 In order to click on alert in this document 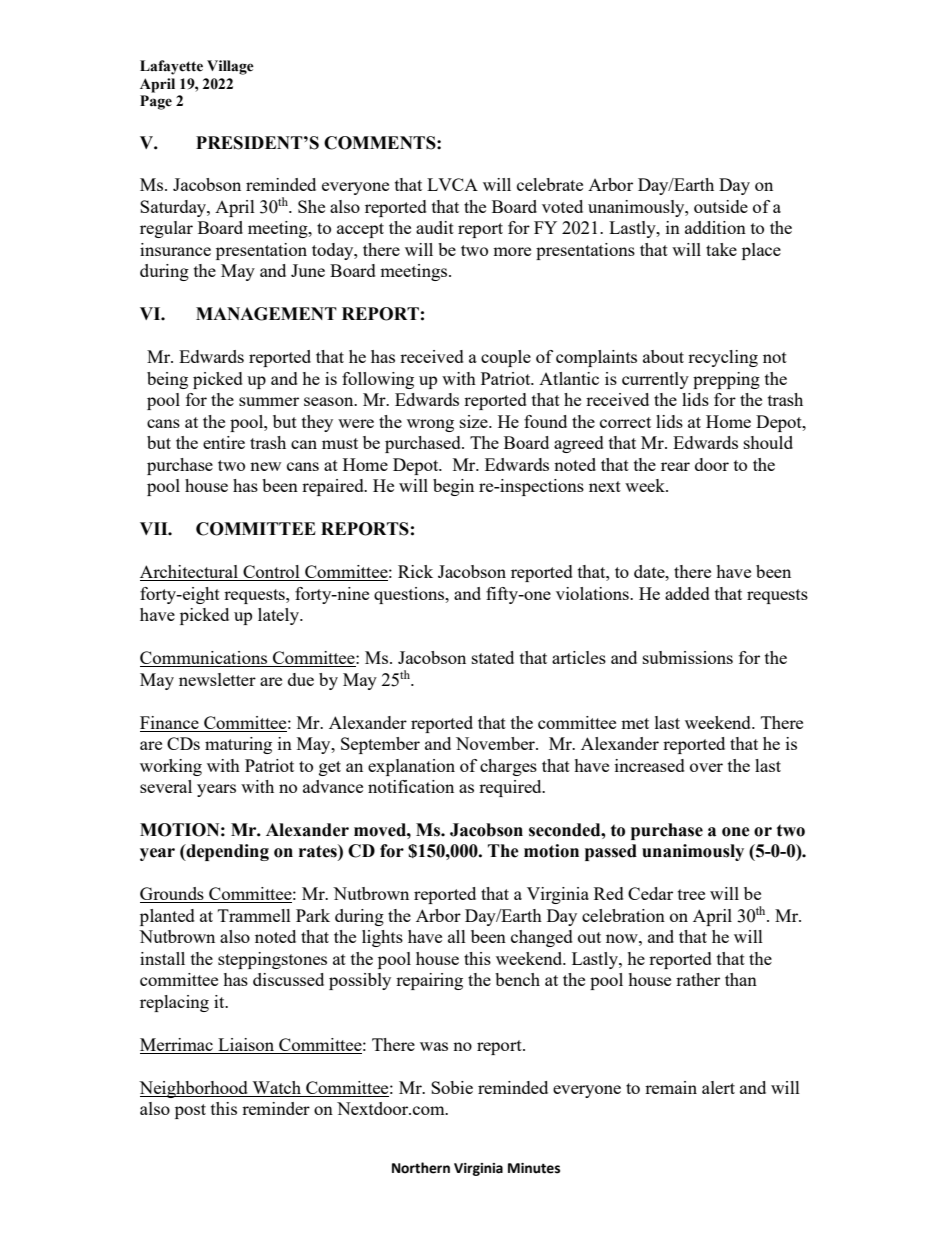, I will do `click(718, 1087)`.
